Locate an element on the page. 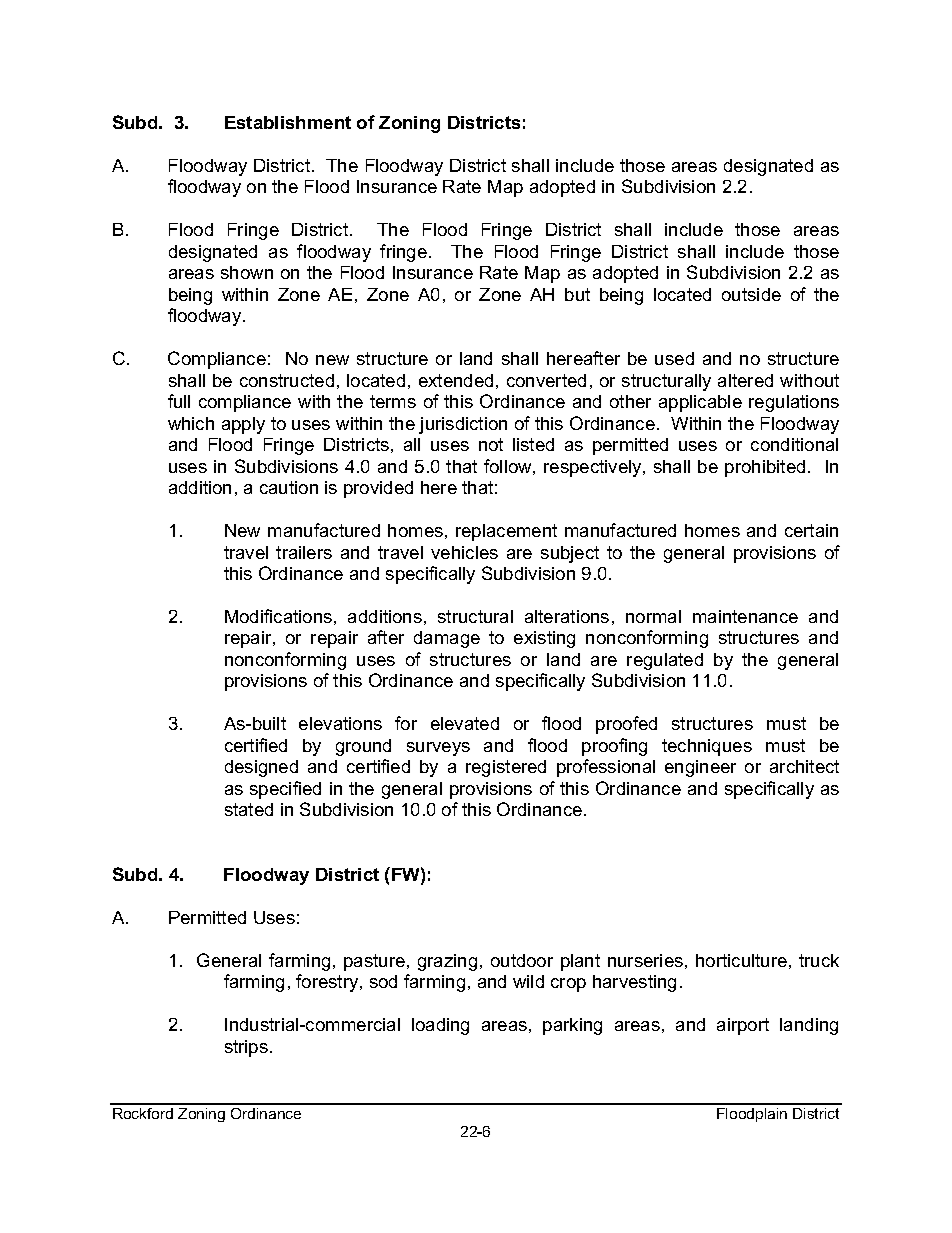  outside is located at coordinates (751, 294).
